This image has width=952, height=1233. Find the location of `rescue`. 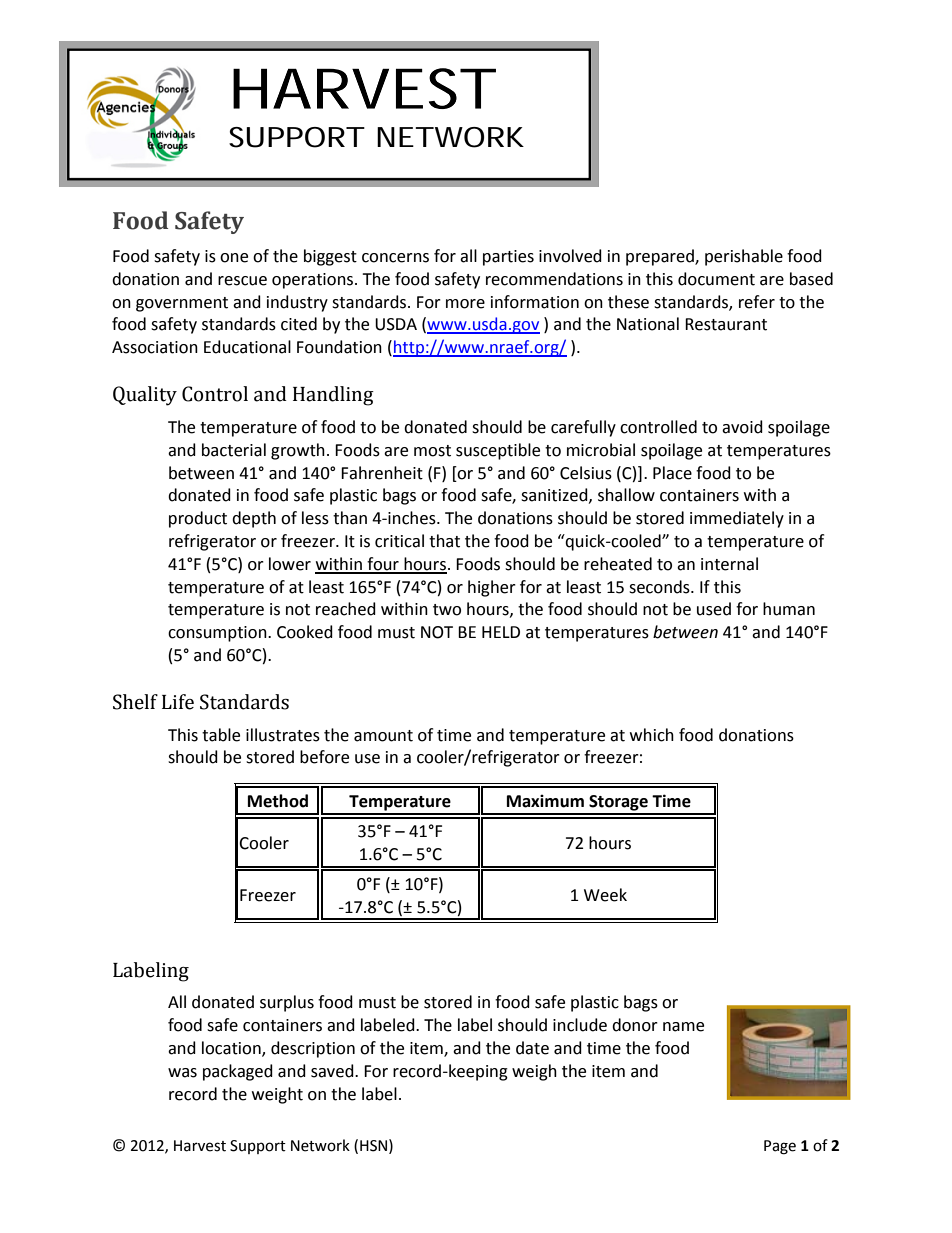

rescue is located at coordinates (242, 281).
